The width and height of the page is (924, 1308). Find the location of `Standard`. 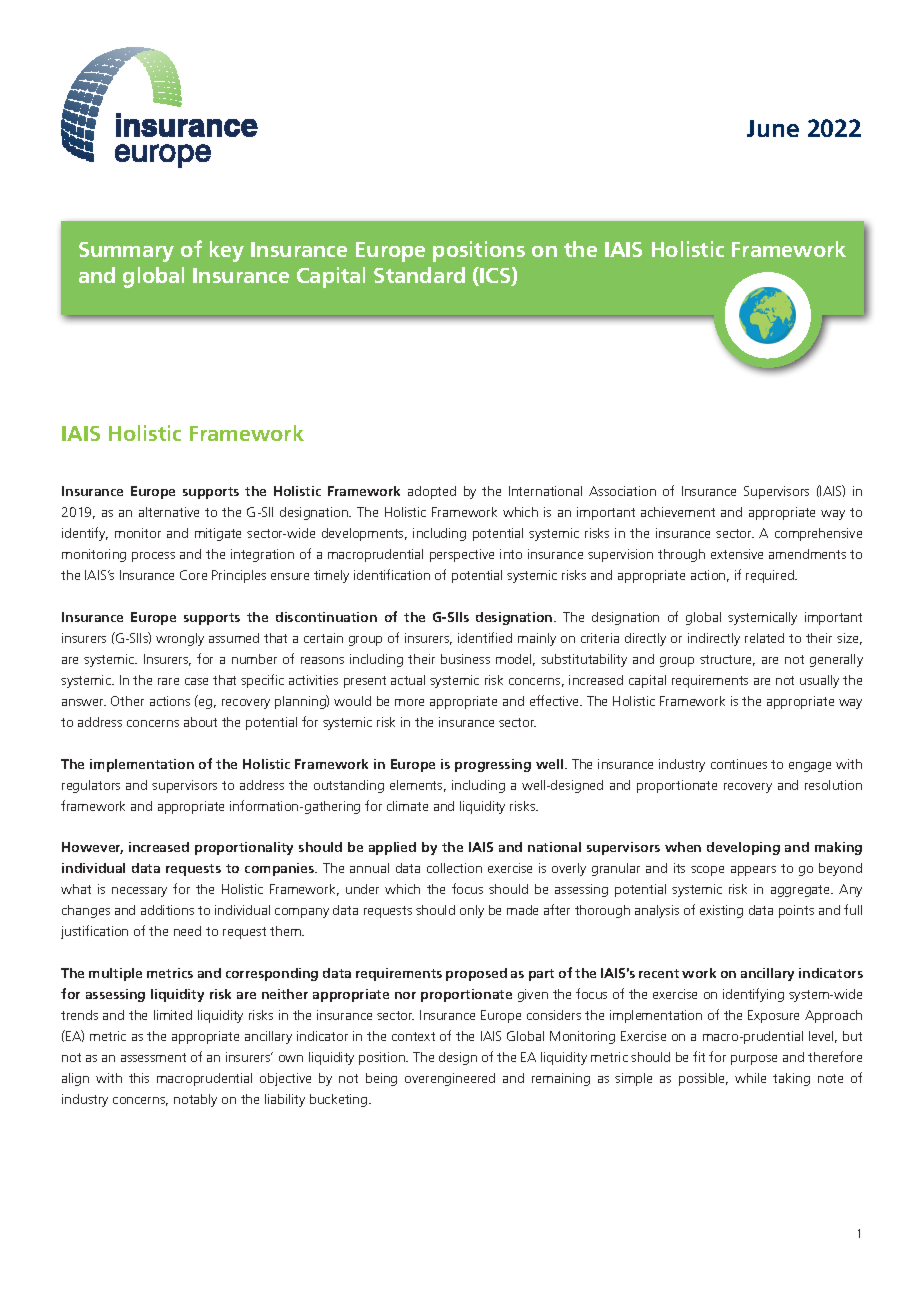

Standard is located at coordinates (419, 275).
